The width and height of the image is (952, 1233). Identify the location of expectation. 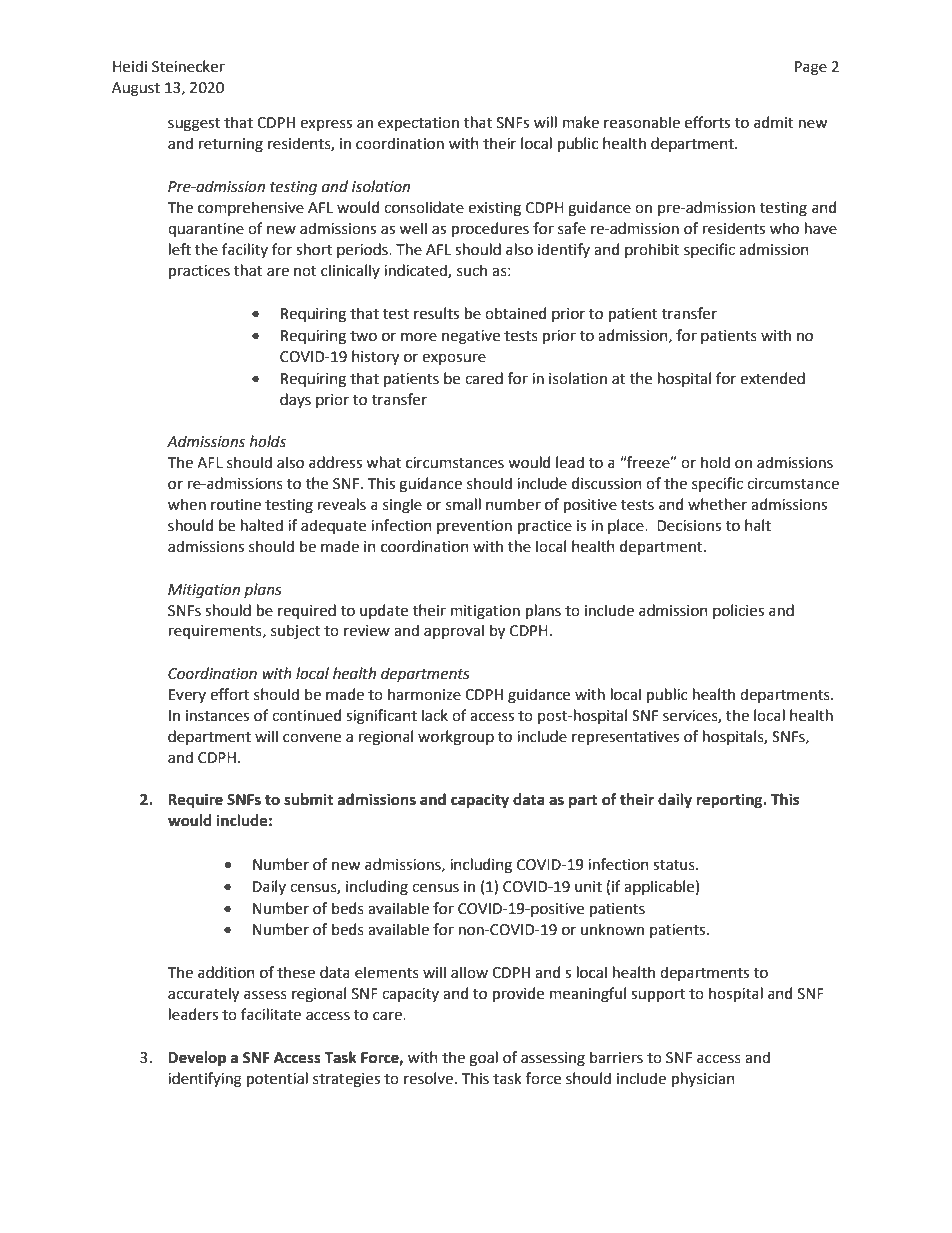
(418, 124).
